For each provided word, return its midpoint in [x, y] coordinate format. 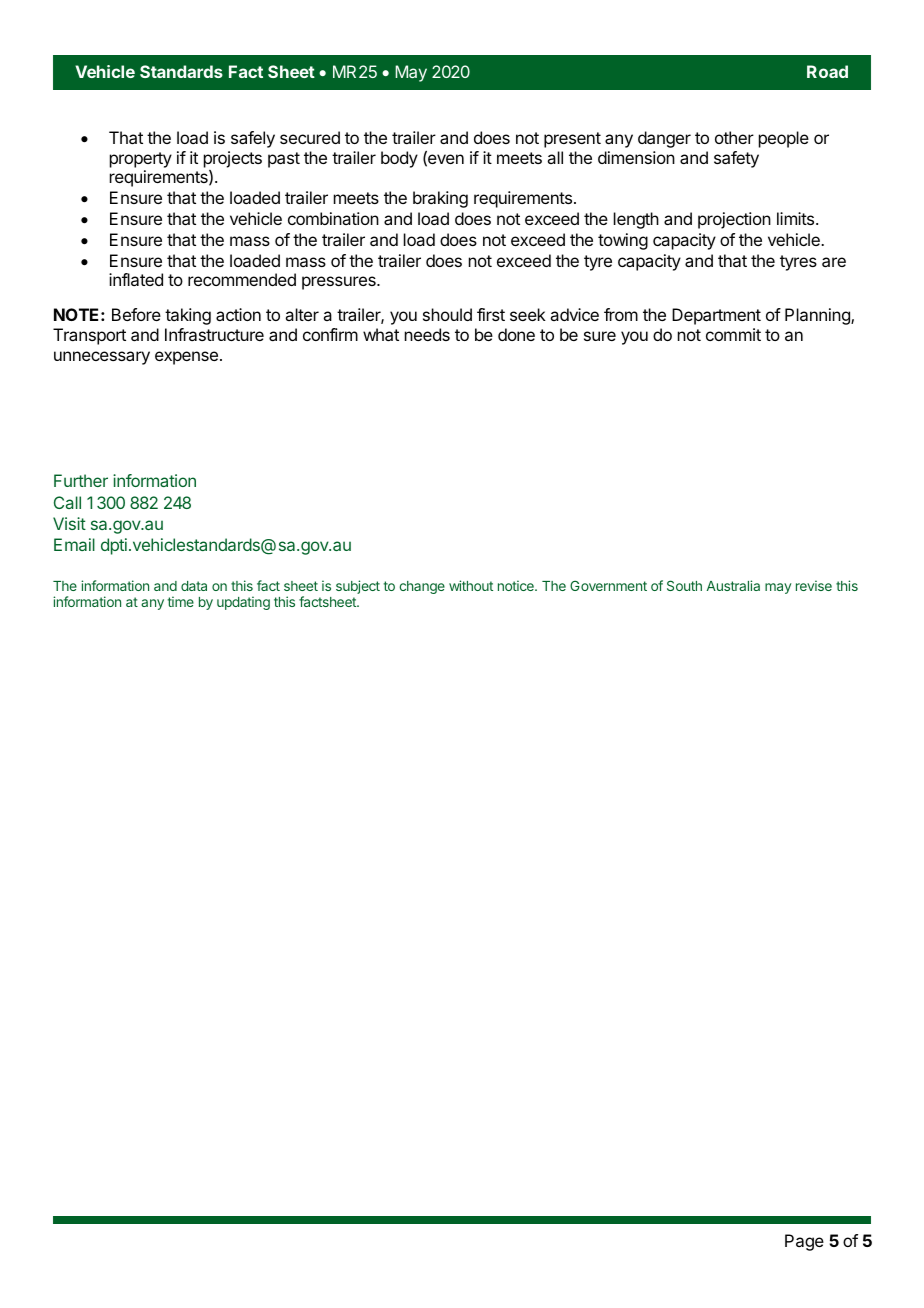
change [422, 587]
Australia [733, 585]
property [141, 160]
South [684, 585]
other [734, 137]
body [399, 159]
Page [804, 1242]
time [181, 601]
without [471, 585]
